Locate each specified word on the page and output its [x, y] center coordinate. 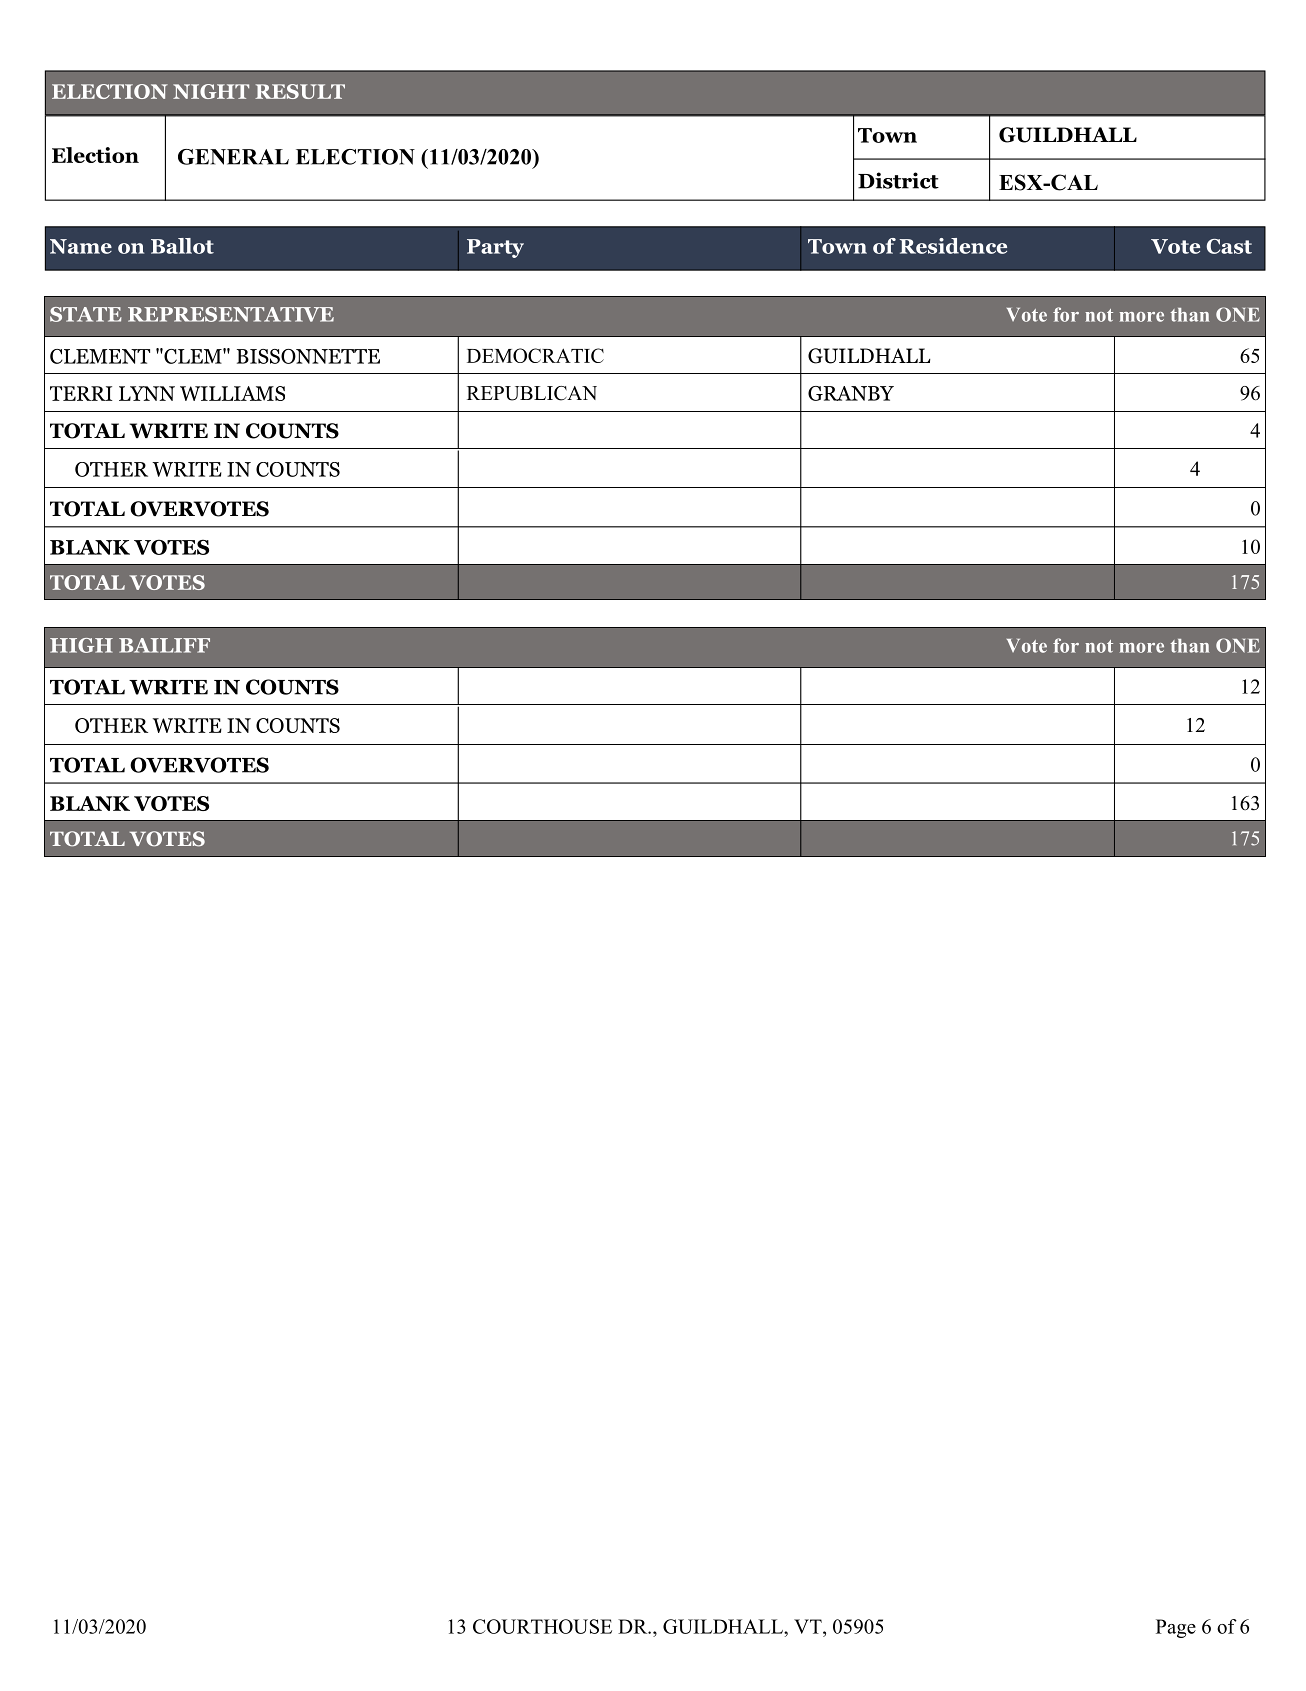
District [898, 180]
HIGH [81, 645]
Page [1176, 1628]
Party [495, 248]
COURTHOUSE [542, 1626]
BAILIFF [164, 645]
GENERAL [233, 157]
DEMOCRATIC [535, 355]
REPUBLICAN [532, 393]
